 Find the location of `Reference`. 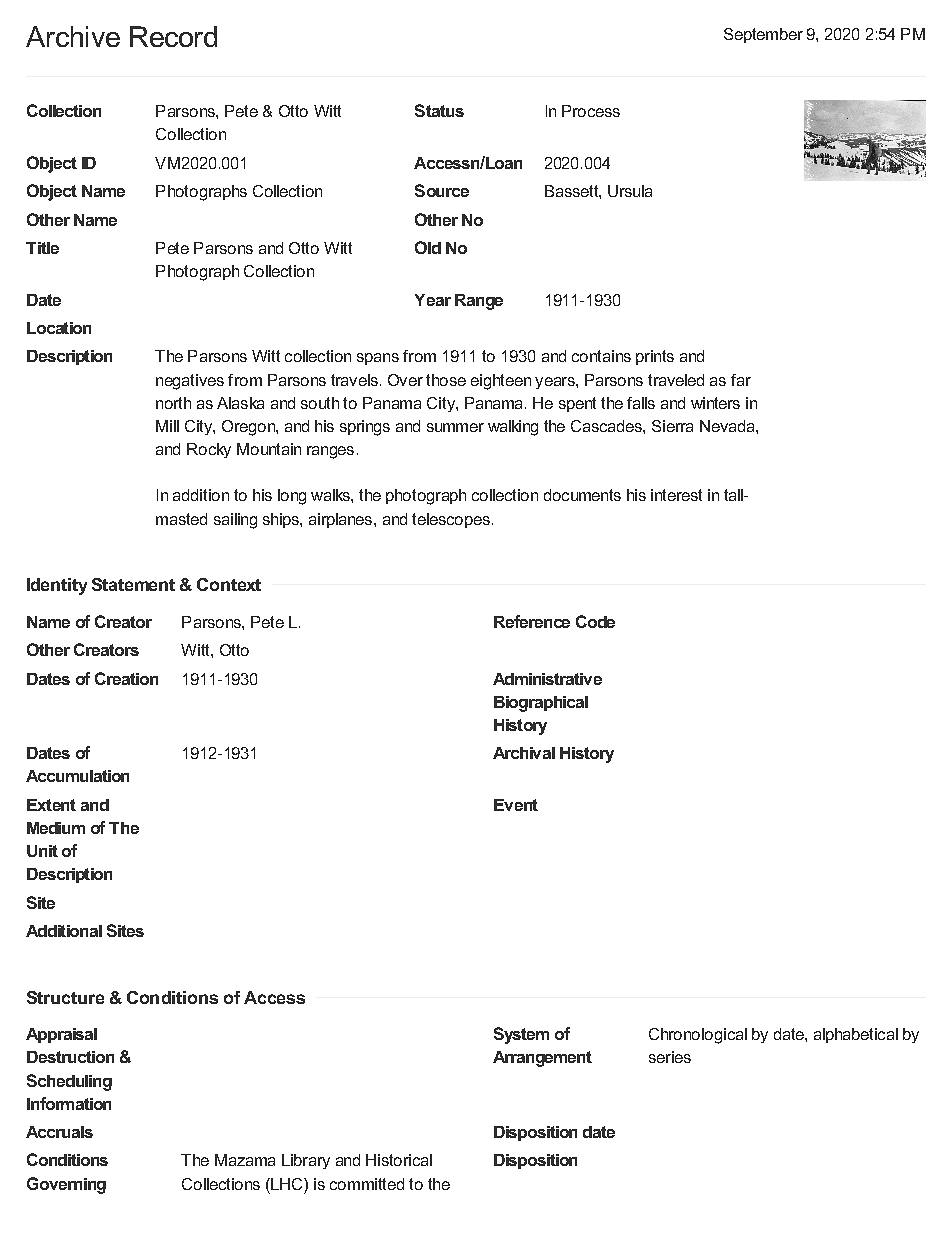

Reference is located at coordinates (532, 621).
